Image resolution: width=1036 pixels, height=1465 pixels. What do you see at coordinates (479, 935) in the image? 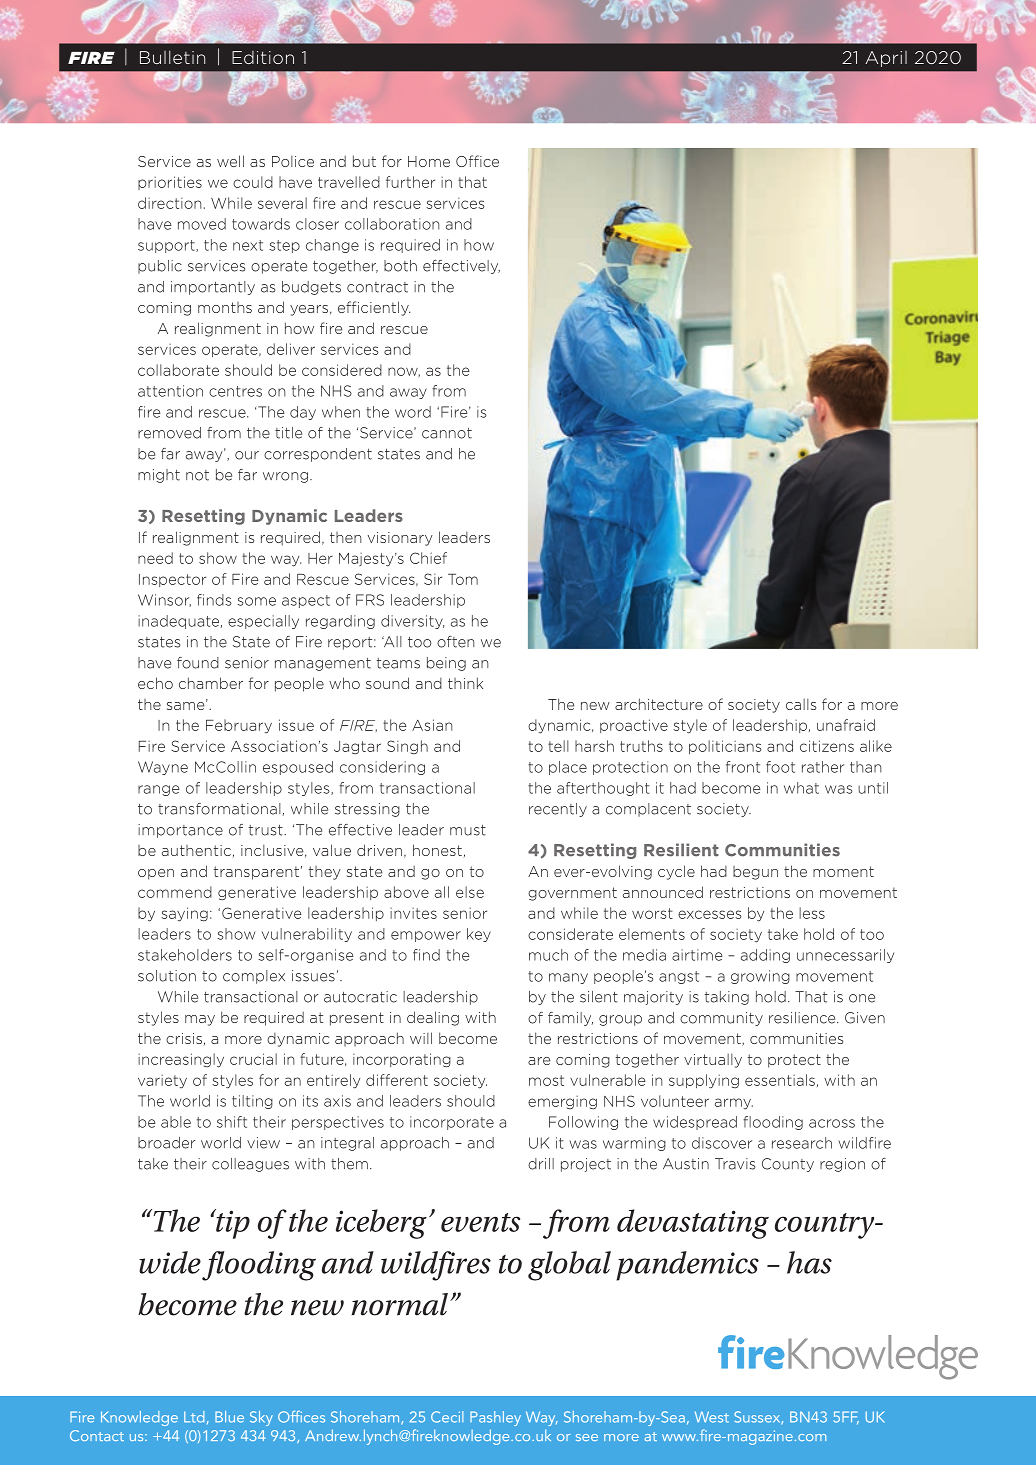
I see `key` at bounding box center [479, 935].
